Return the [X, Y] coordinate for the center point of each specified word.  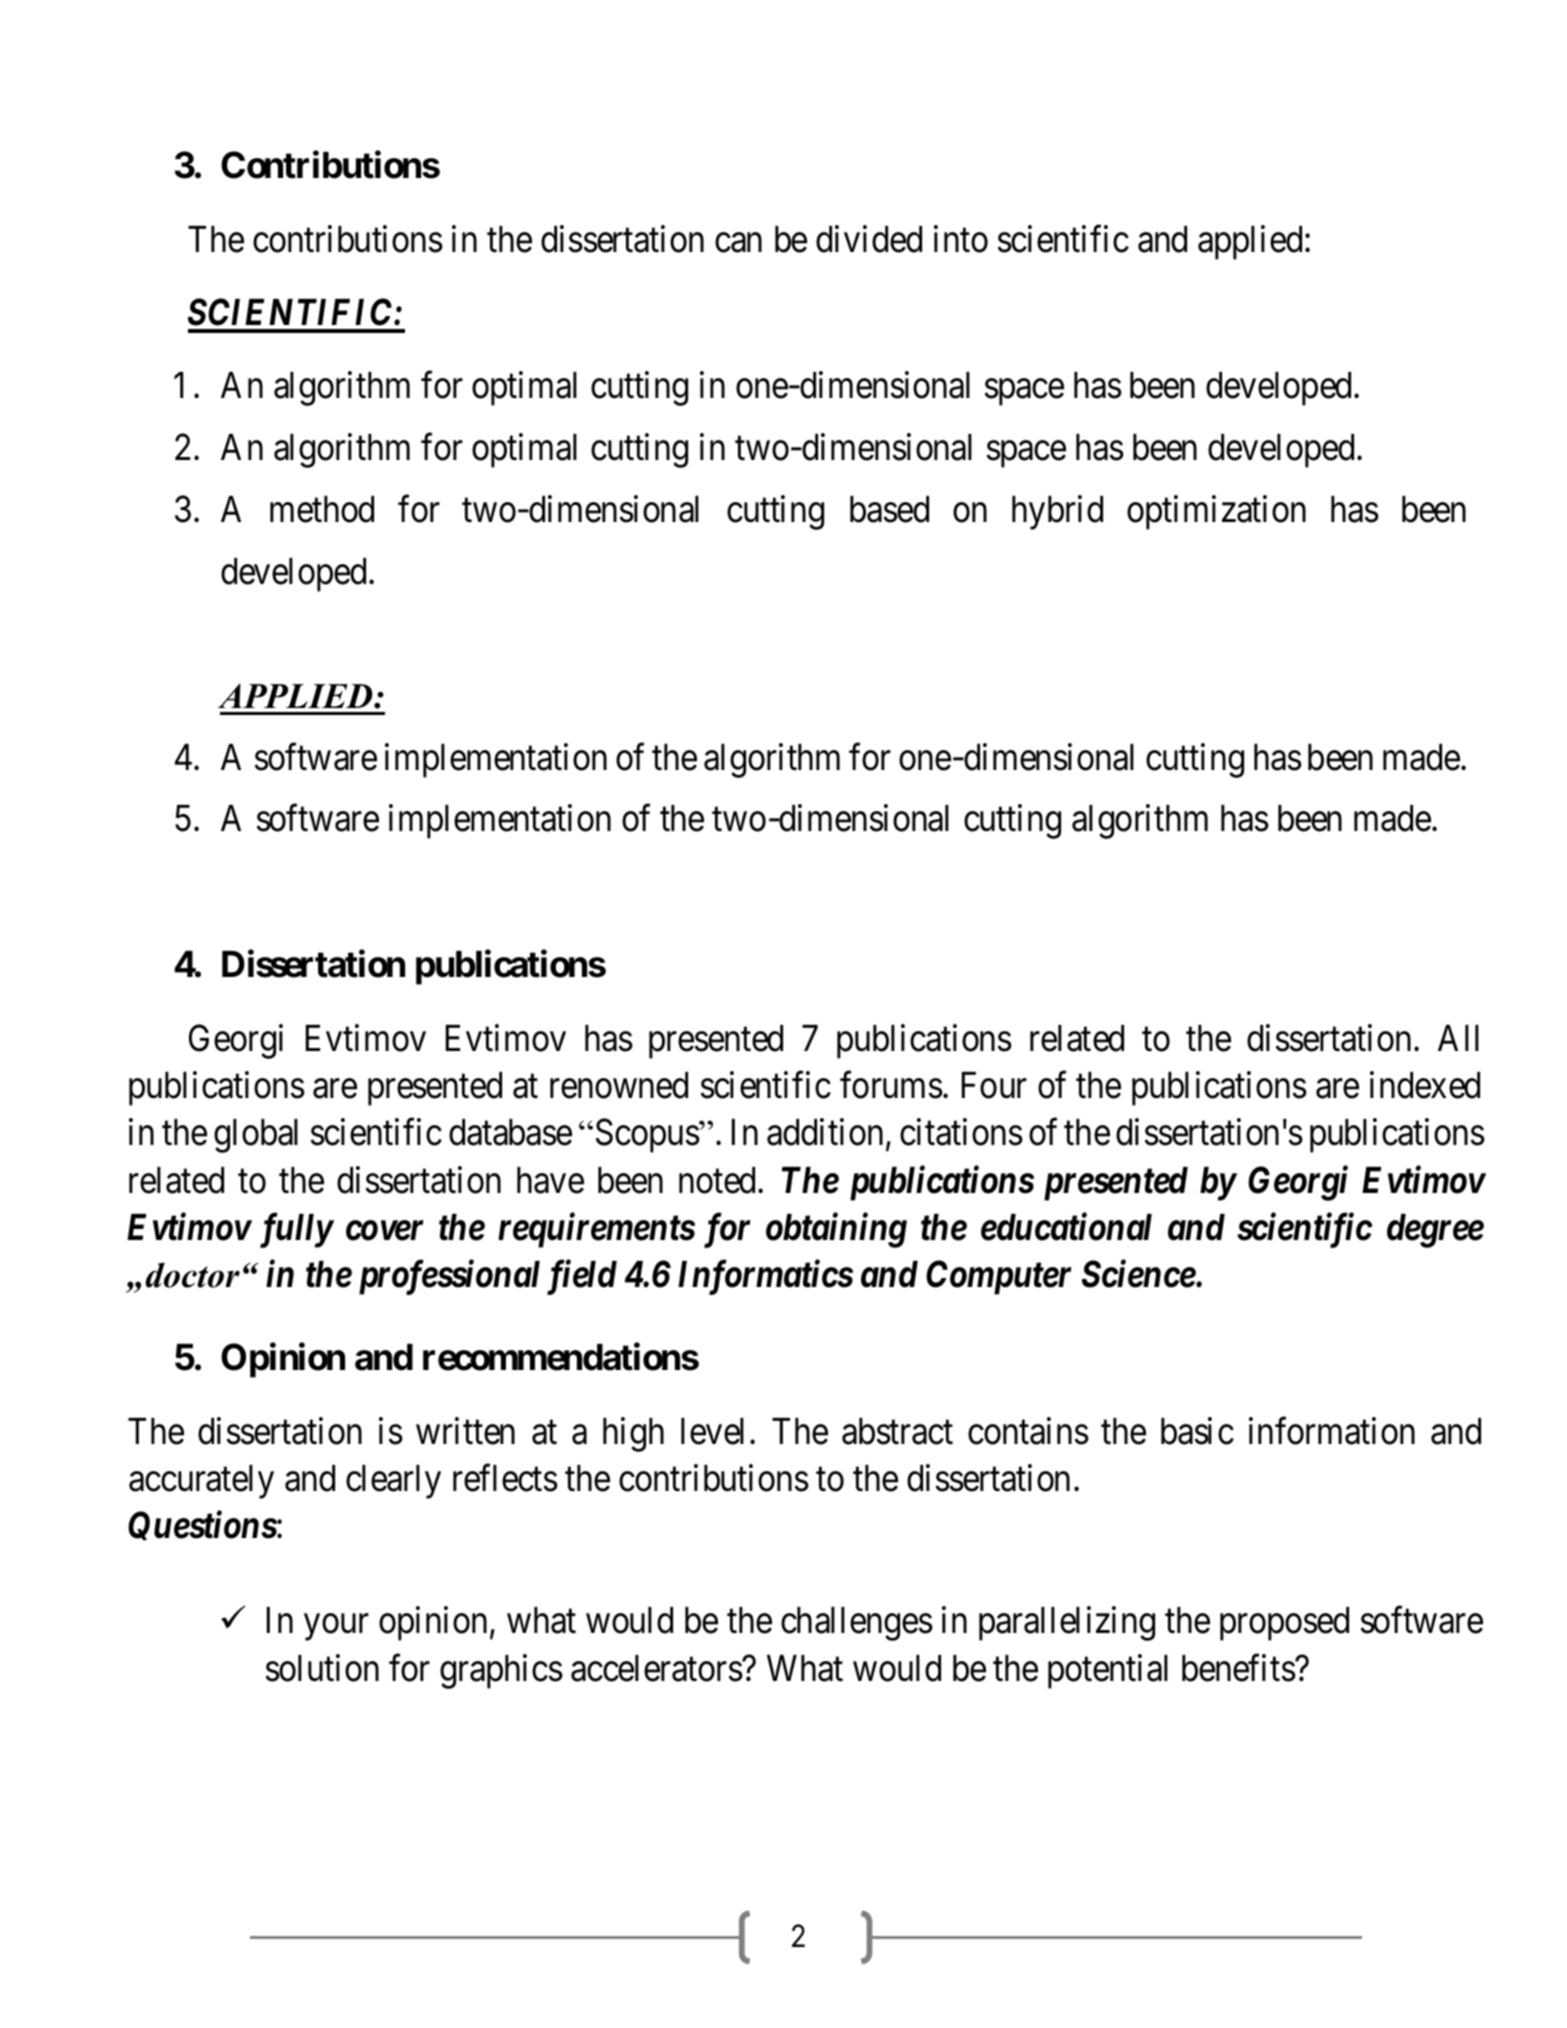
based [889, 509]
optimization [1216, 513]
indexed [1425, 1085]
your [336, 1628]
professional [449, 1277]
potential [1108, 1671]
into [961, 239]
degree [1435, 1231]
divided [869, 239]
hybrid [1057, 513]
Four [994, 1085]
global [256, 1136]
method [322, 509]
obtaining [836, 1230]
